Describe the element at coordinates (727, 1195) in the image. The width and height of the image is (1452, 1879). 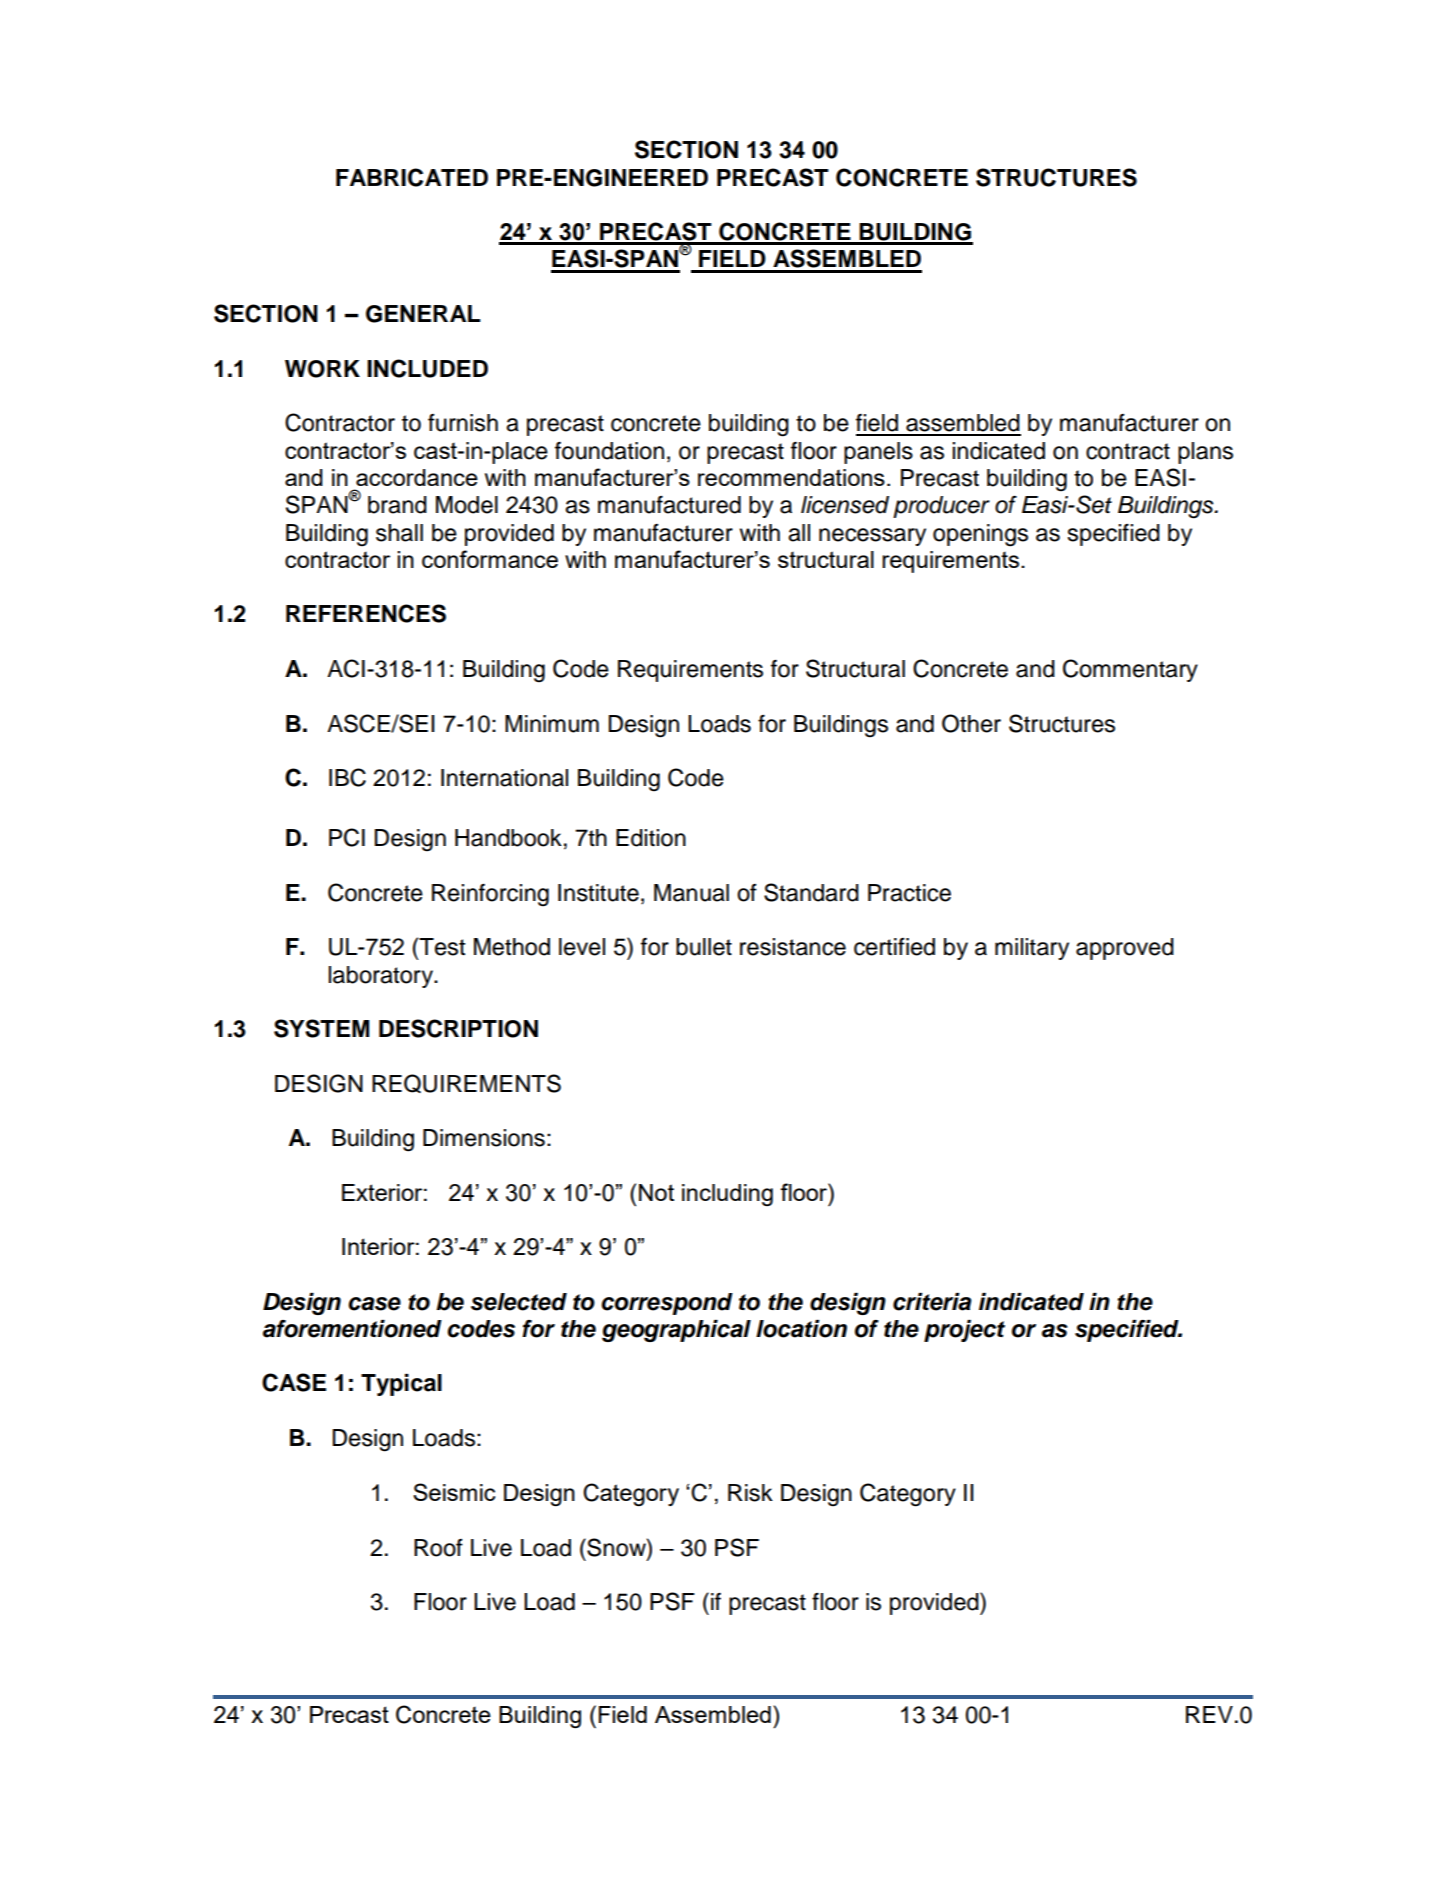
I see `including` at that location.
